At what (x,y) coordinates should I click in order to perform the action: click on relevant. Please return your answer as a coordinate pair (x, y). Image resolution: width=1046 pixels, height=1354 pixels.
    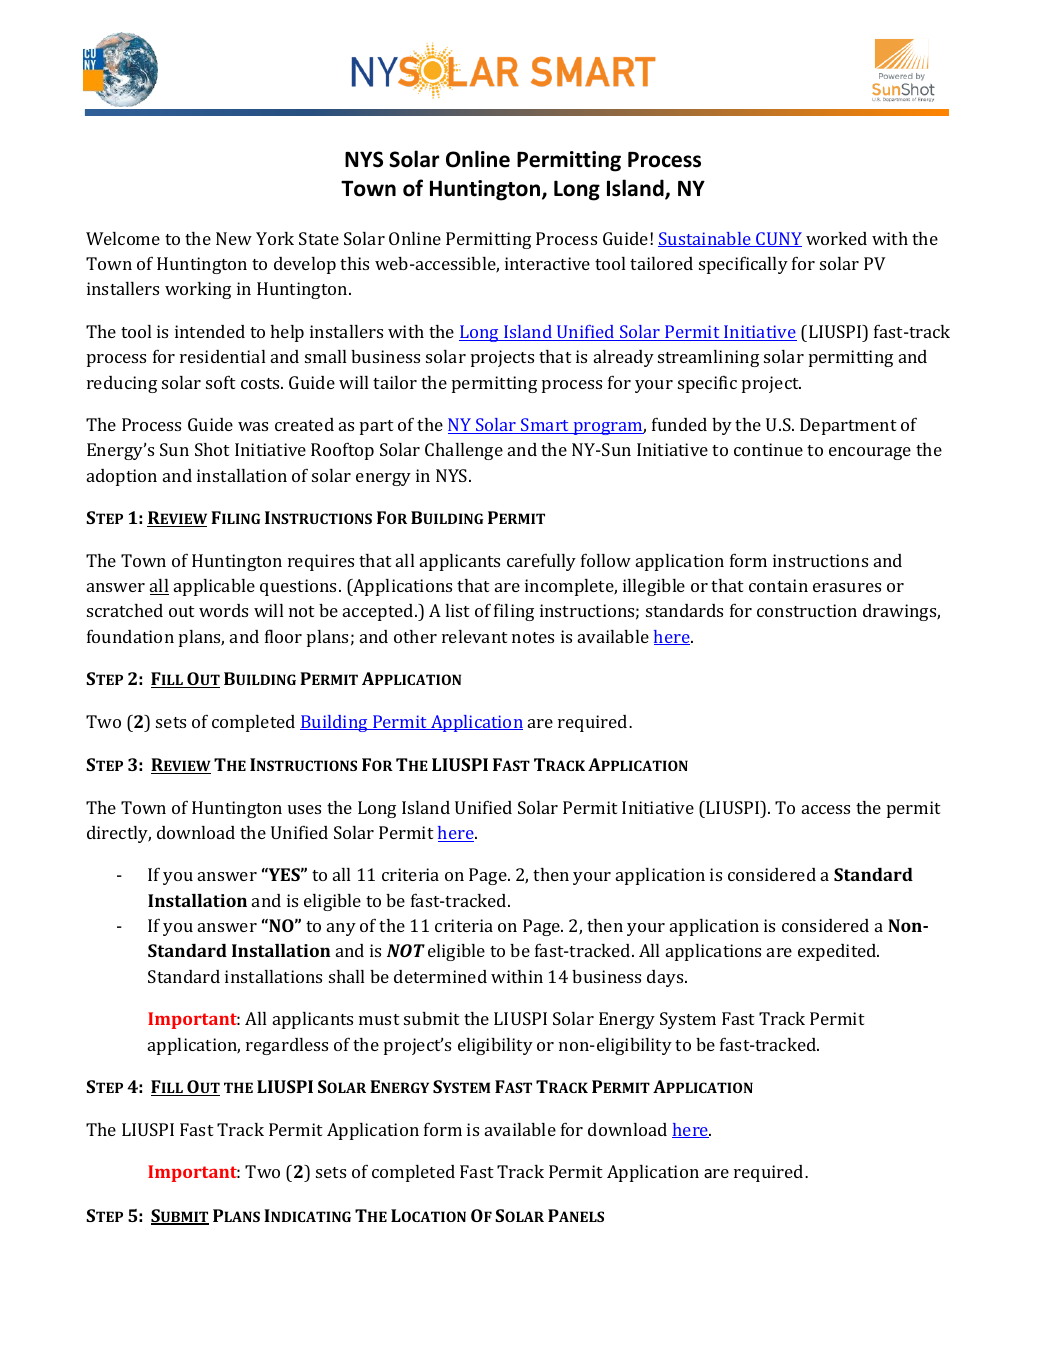
    Looking at the image, I should click on (475, 636).
